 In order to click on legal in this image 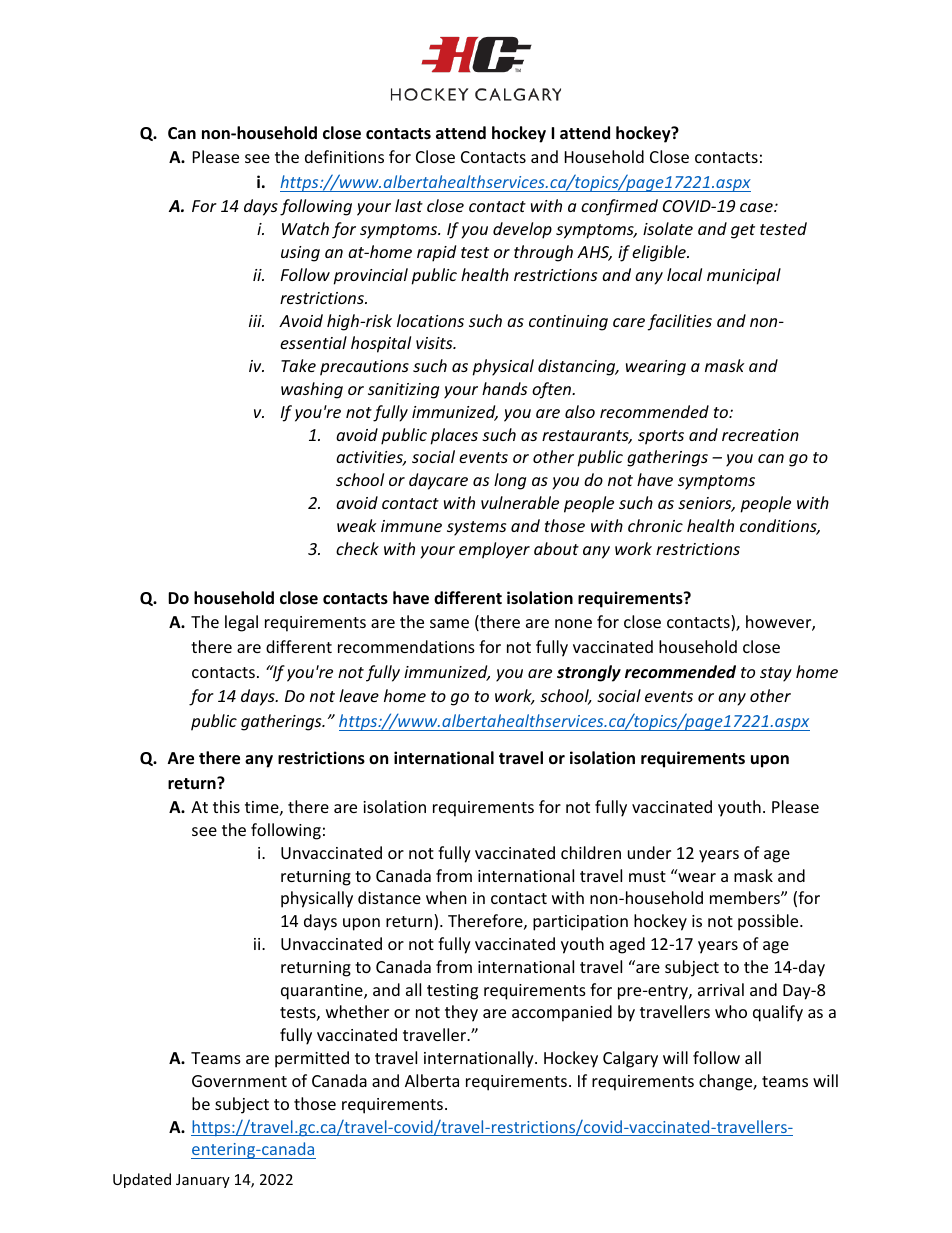, I will do `click(241, 623)`.
